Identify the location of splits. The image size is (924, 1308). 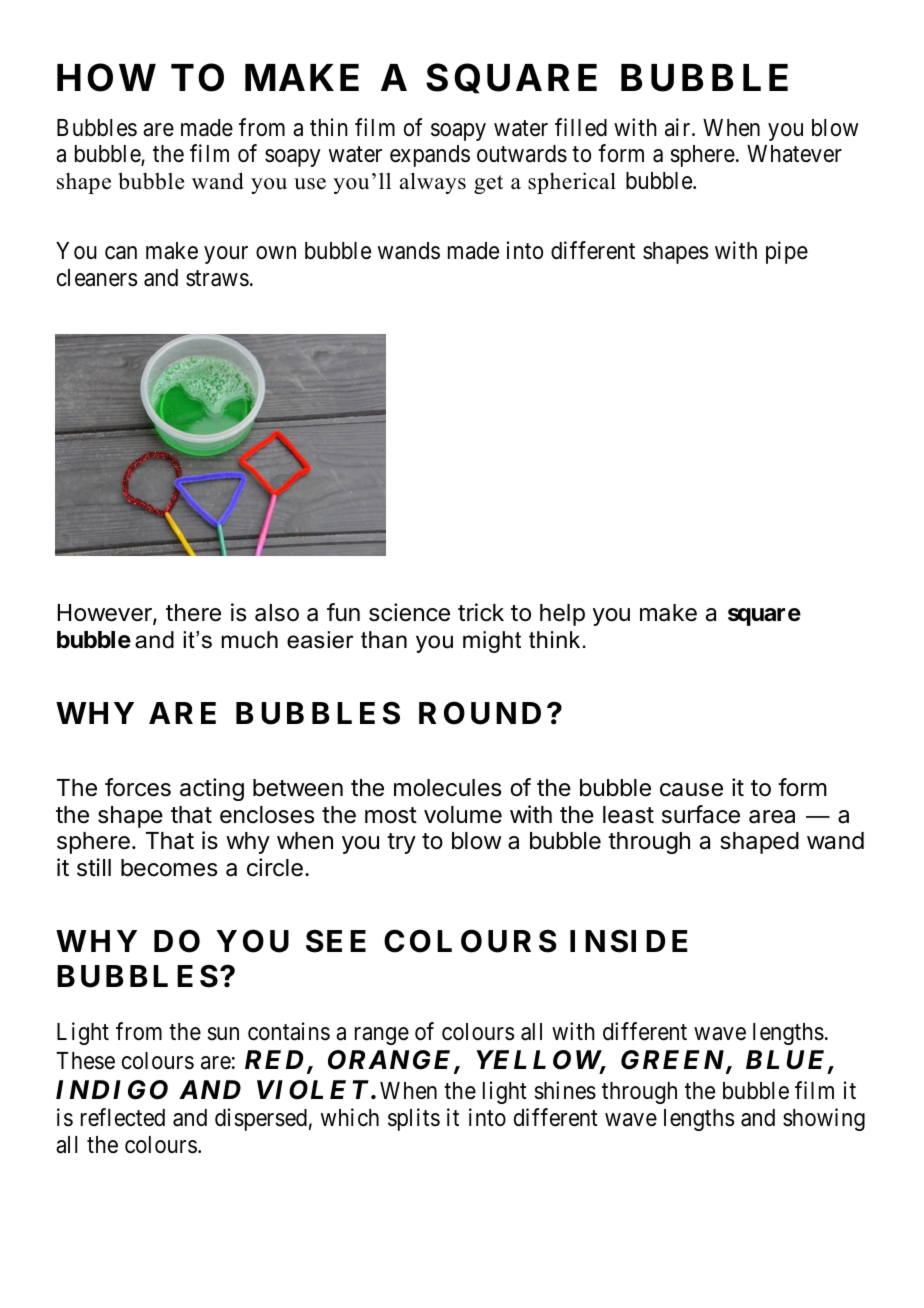
(414, 1119).
